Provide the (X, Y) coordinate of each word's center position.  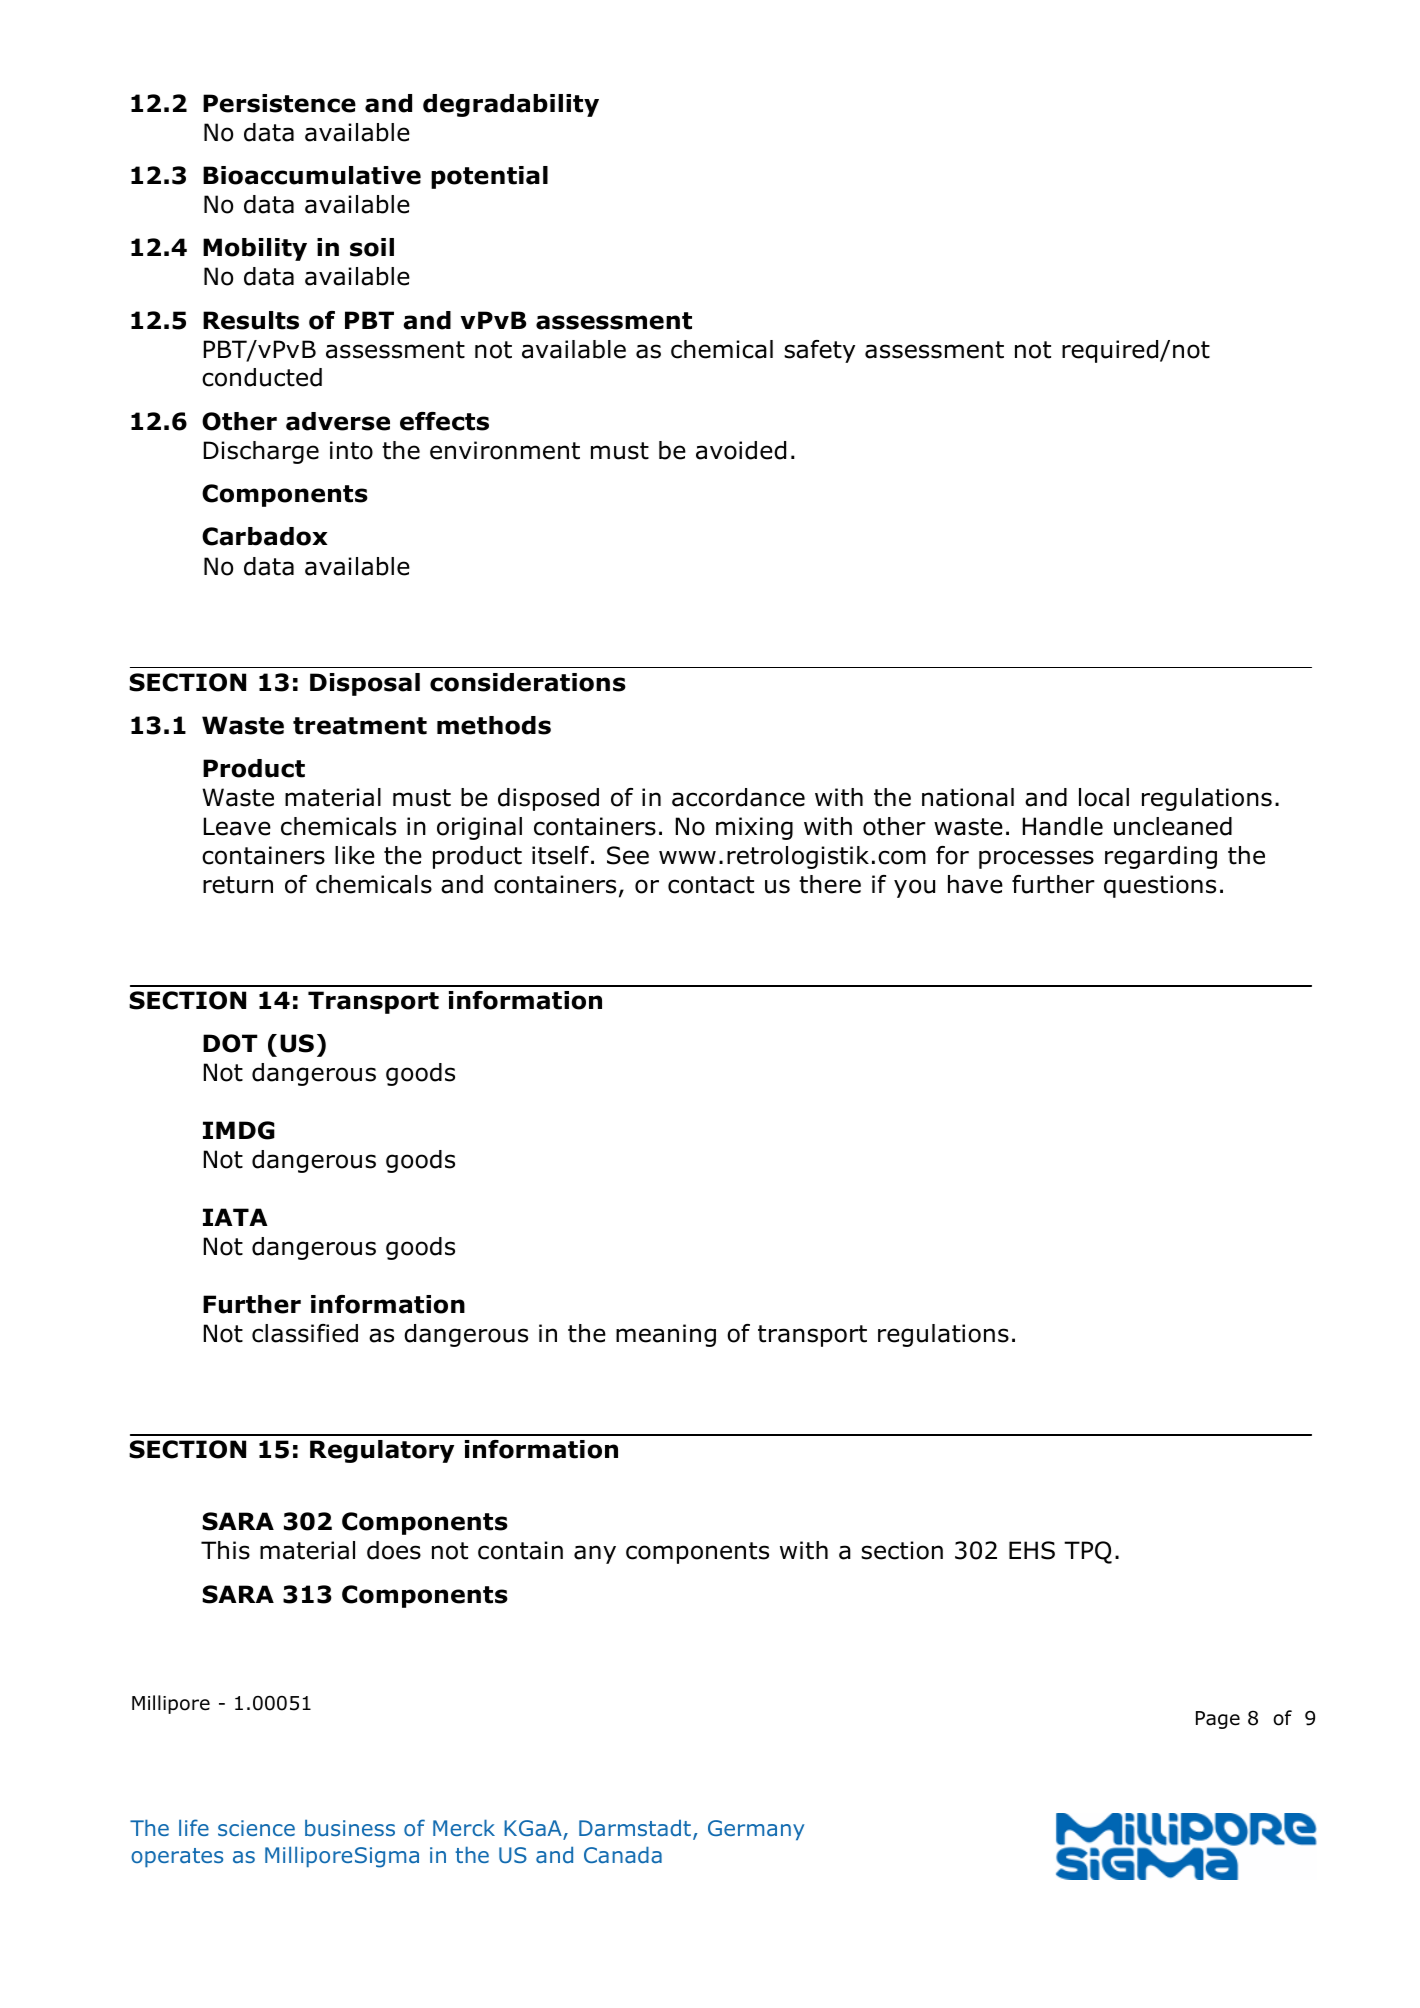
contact (711, 885)
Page (1218, 1720)
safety (819, 351)
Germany (756, 1830)
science (256, 1828)
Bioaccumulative (312, 175)
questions (1160, 886)
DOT (230, 1043)
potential (489, 177)
